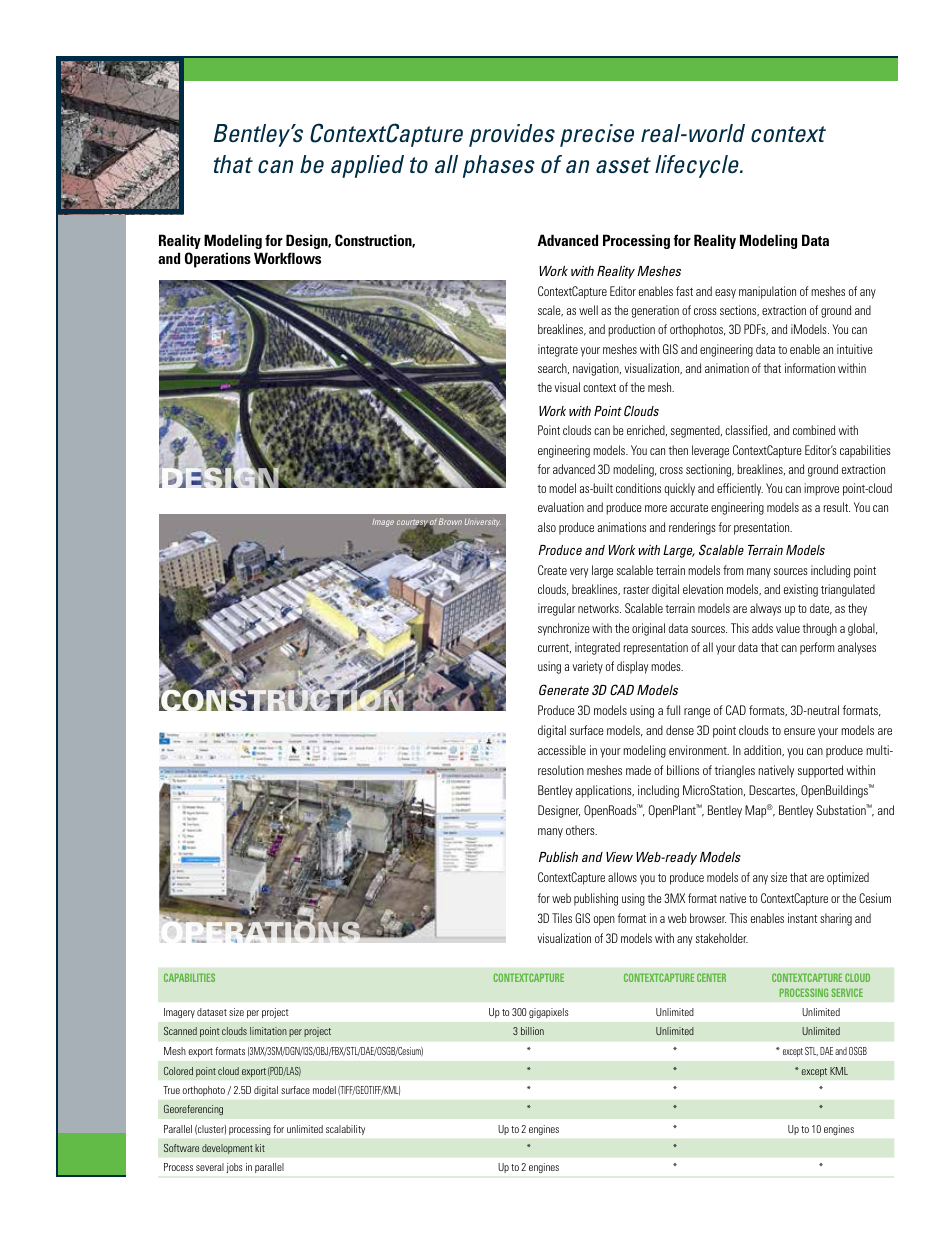  I want to click on applied, so click(367, 166).
